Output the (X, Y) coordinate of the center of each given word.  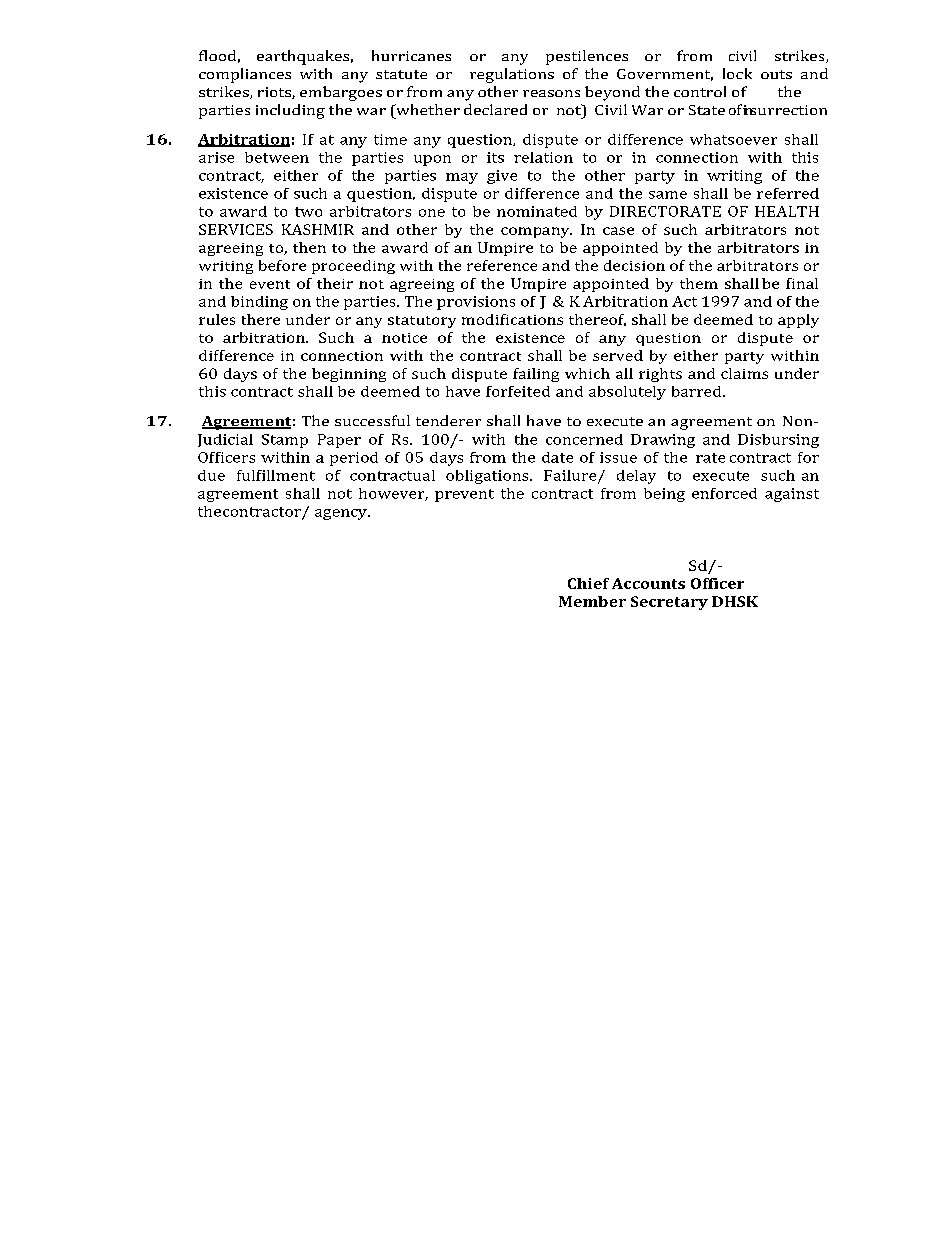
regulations (512, 75)
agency (342, 514)
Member (592, 601)
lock (737, 73)
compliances (245, 75)
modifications (512, 319)
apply (798, 321)
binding (259, 303)
